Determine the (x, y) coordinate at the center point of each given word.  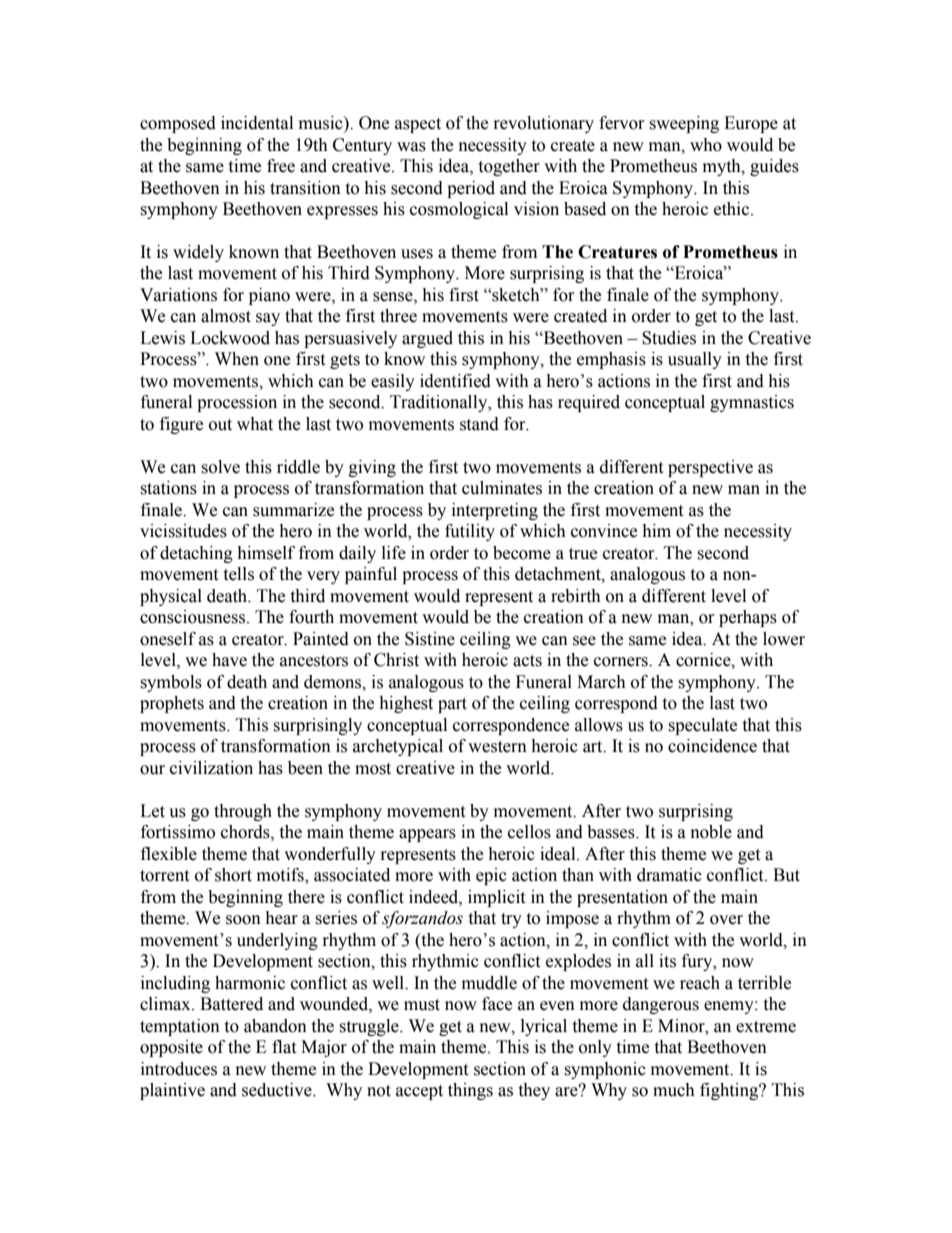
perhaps (748, 618)
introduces (179, 1069)
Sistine (430, 639)
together (509, 167)
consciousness (194, 617)
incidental (257, 123)
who (706, 145)
